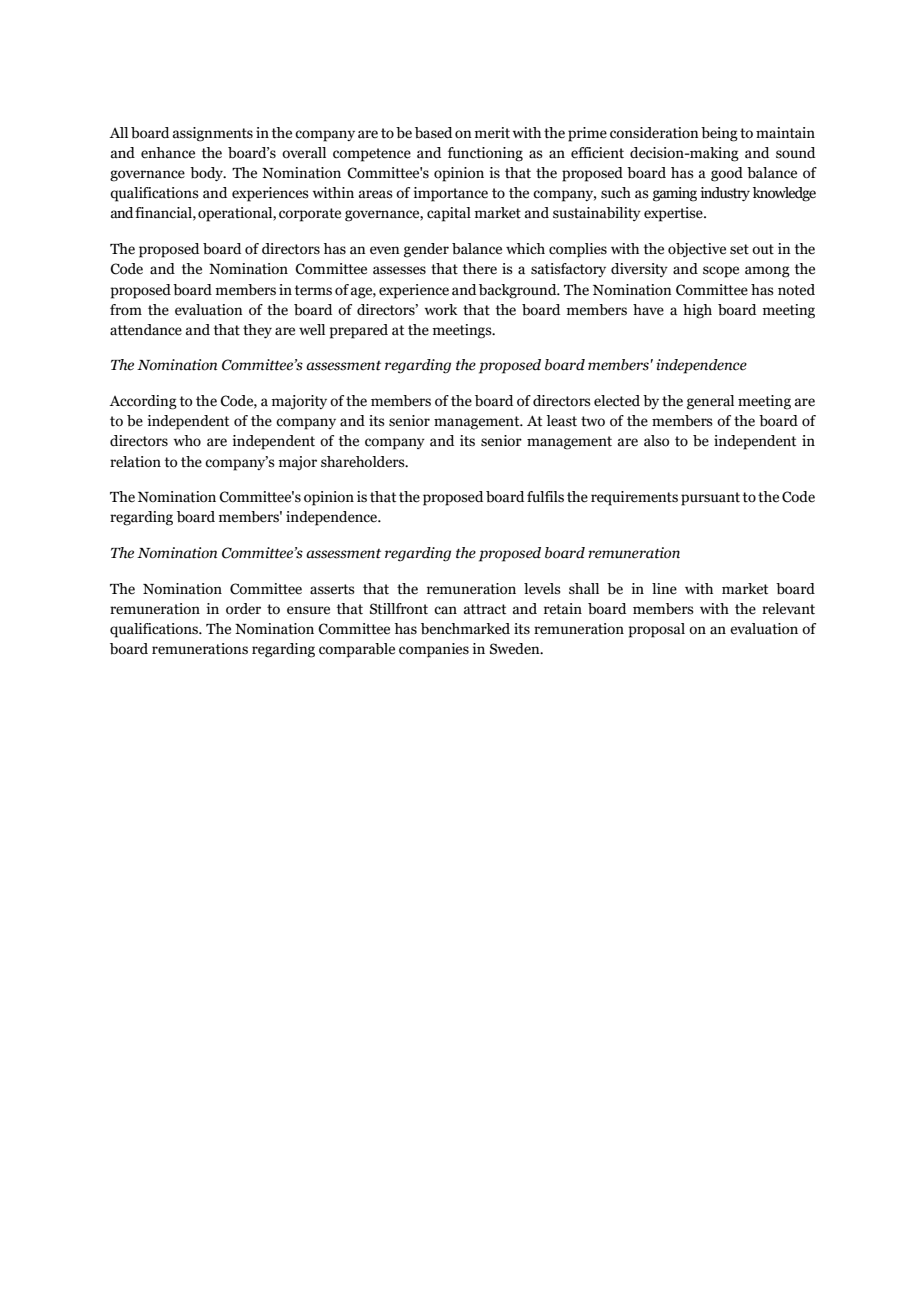 The width and height of the screenshot is (924, 1309). I want to click on order, so click(243, 609).
